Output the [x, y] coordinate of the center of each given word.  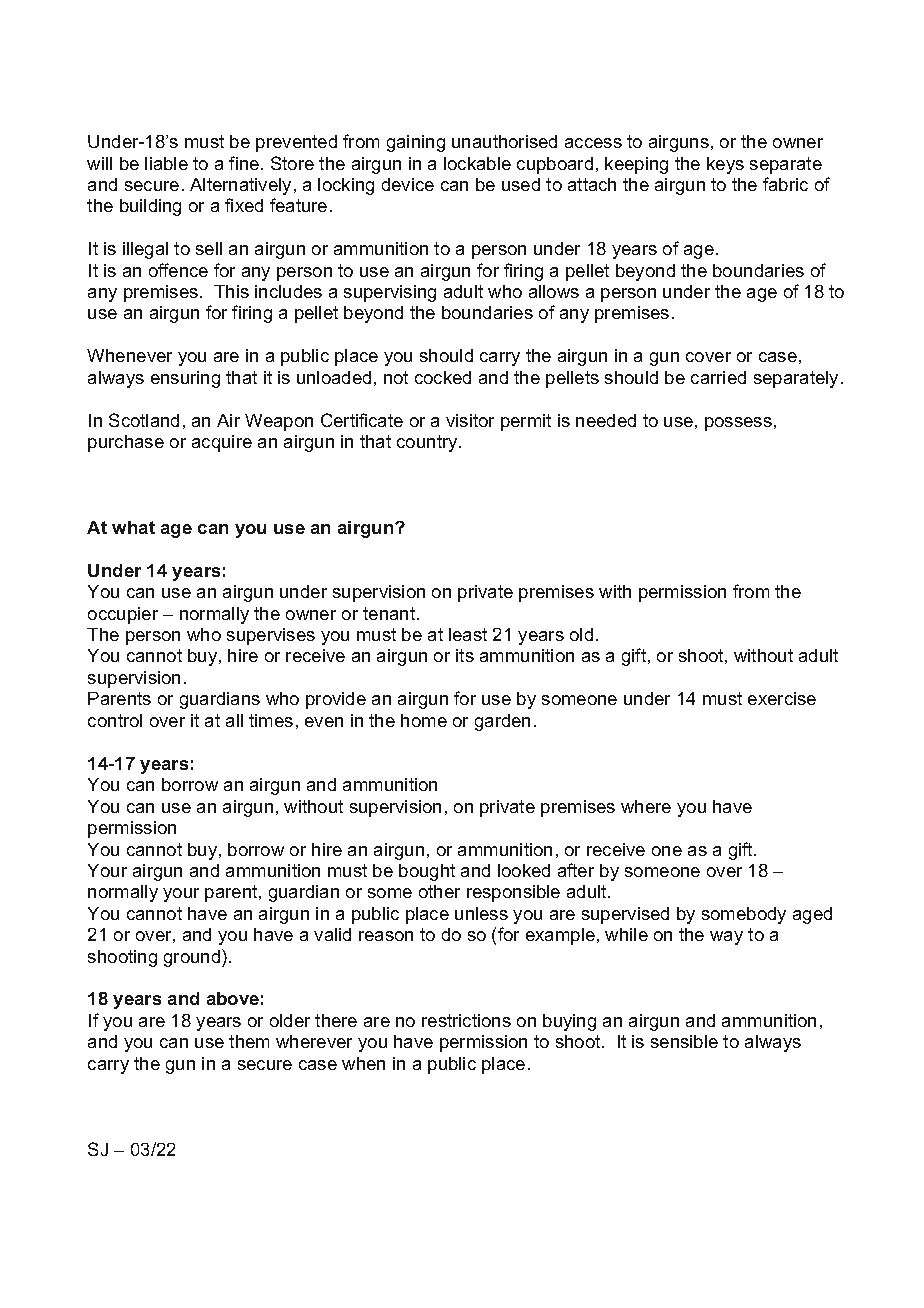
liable [166, 163]
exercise [782, 698]
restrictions [466, 1020]
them [249, 1041]
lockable [477, 163]
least [468, 634]
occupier [123, 615]
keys [725, 165]
